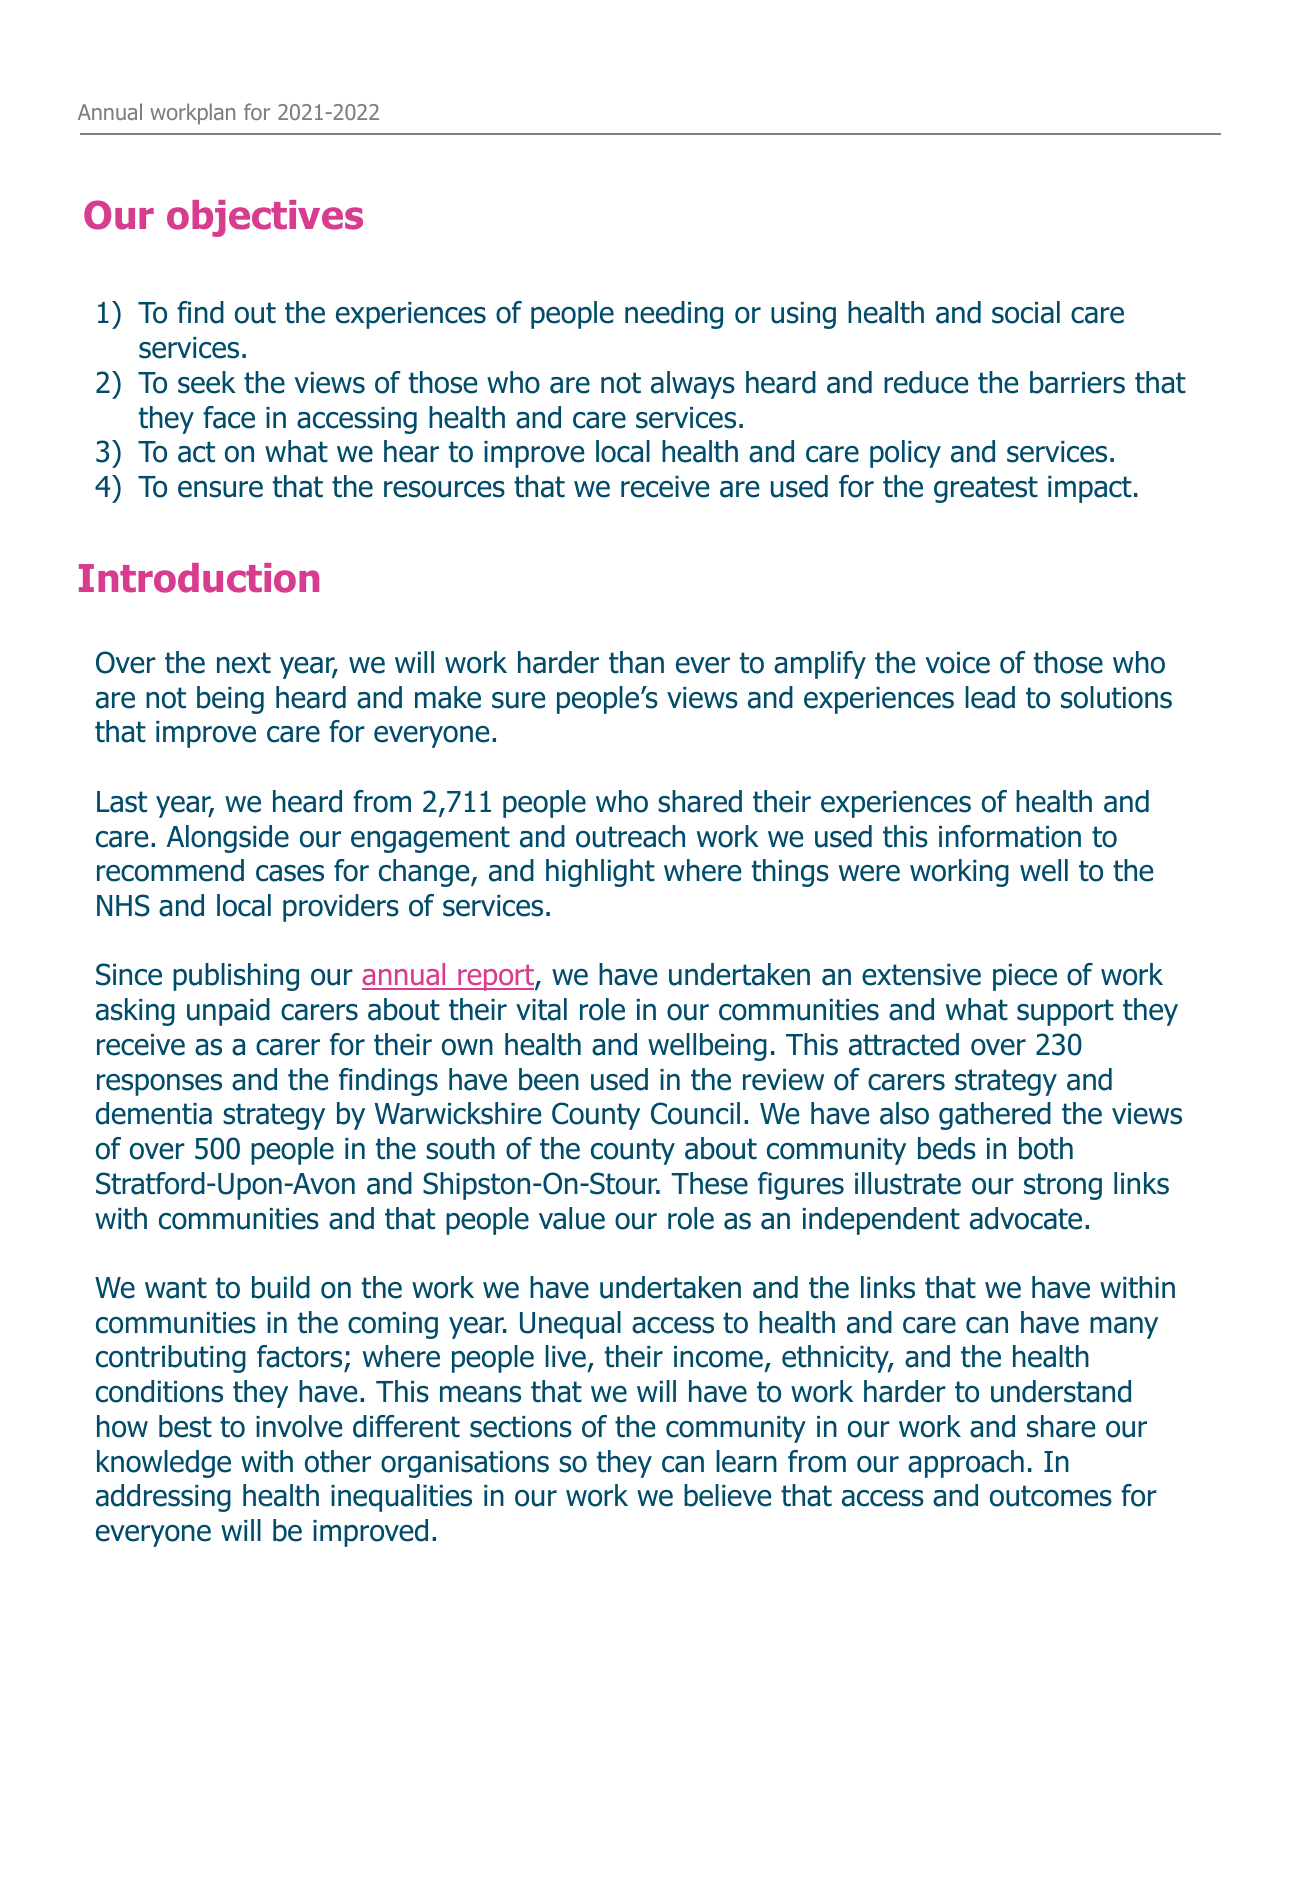  Describe the element at coordinates (674, 315) in the page. I see `needing` at that location.
